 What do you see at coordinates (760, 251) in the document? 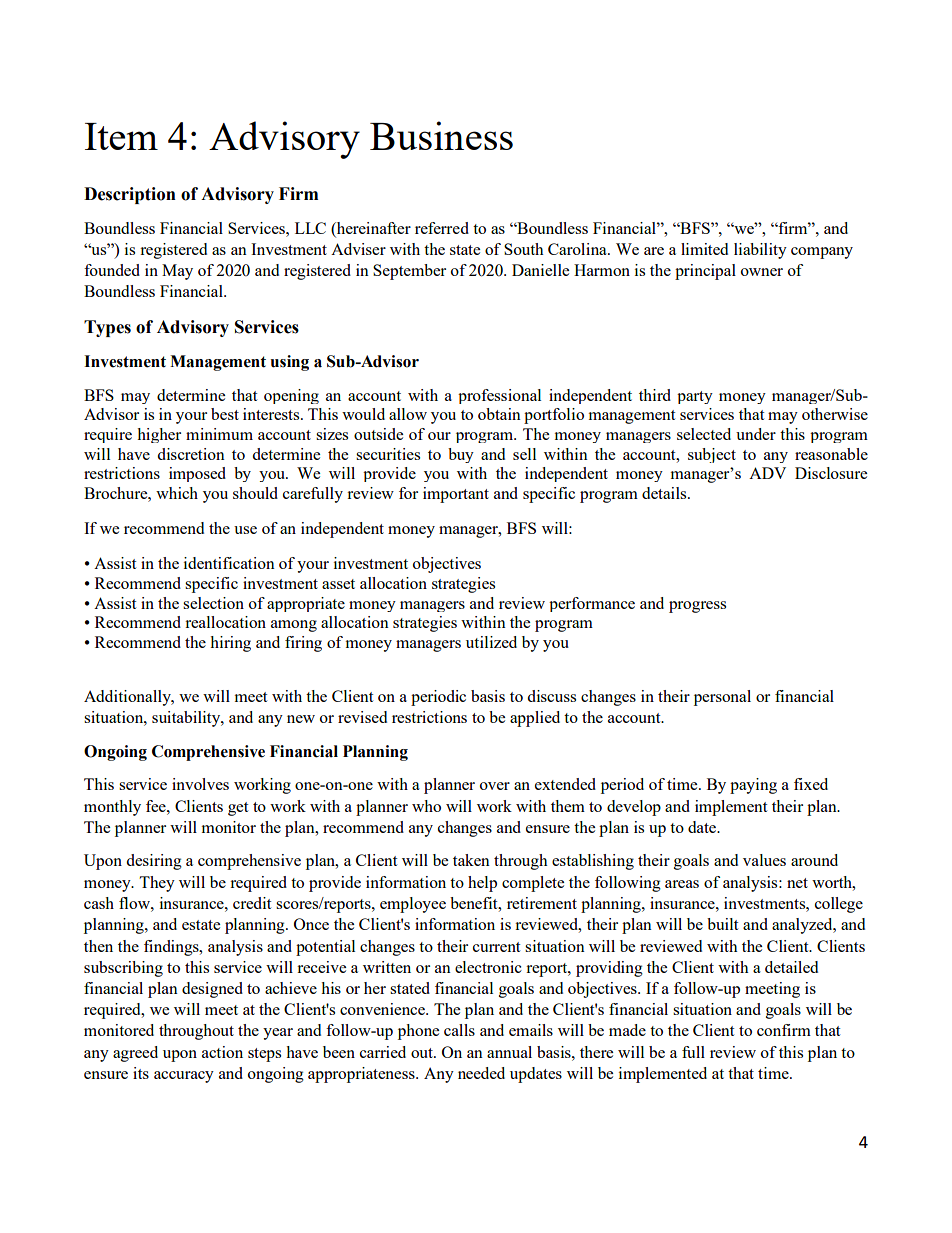
I see `liability` at bounding box center [760, 251].
